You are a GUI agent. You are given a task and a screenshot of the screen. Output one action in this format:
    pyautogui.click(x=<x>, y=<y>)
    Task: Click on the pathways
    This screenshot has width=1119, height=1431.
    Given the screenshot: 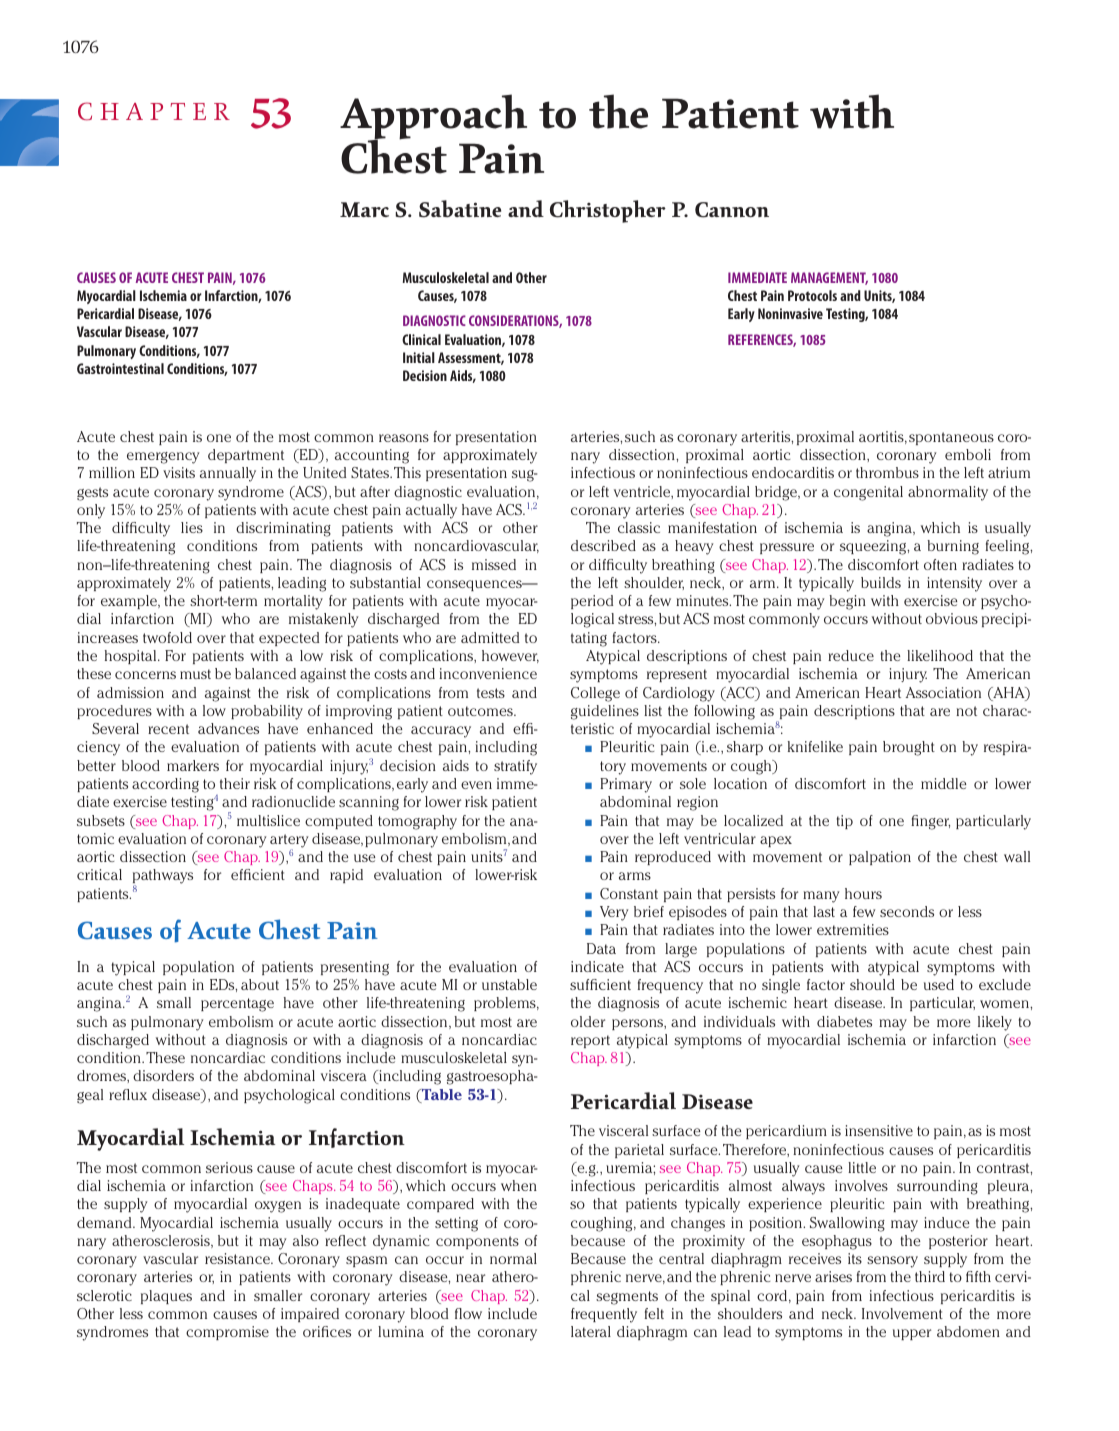 What is the action you would take?
    pyautogui.click(x=163, y=878)
